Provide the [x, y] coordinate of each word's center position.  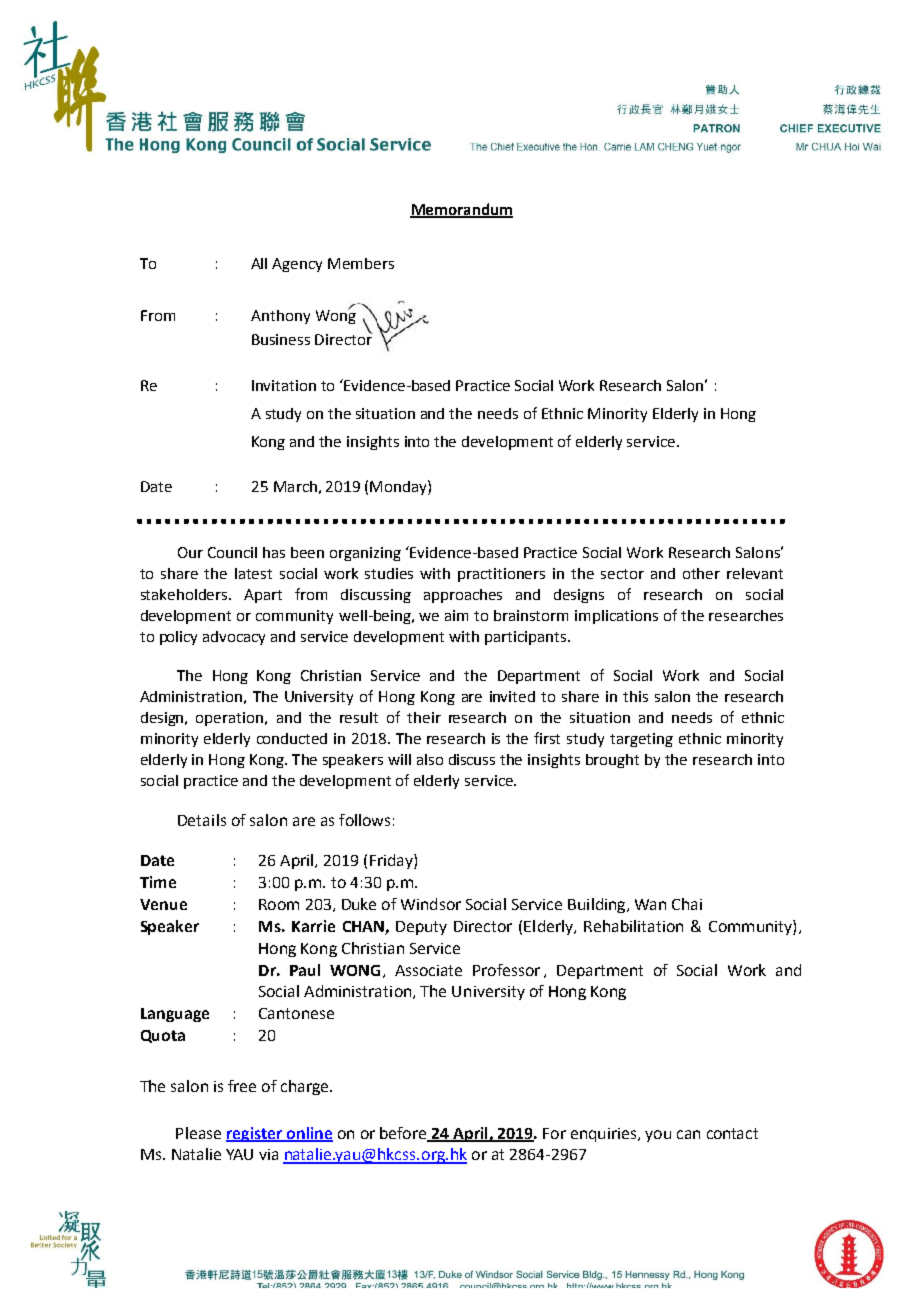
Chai [687, 904]
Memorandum [461, 210]
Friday [392, 861]
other [701, 573]
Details [202, 820]
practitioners [501, 575]
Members [361, 263]
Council [232, 552]
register [255, 1134]
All [259, 263]
